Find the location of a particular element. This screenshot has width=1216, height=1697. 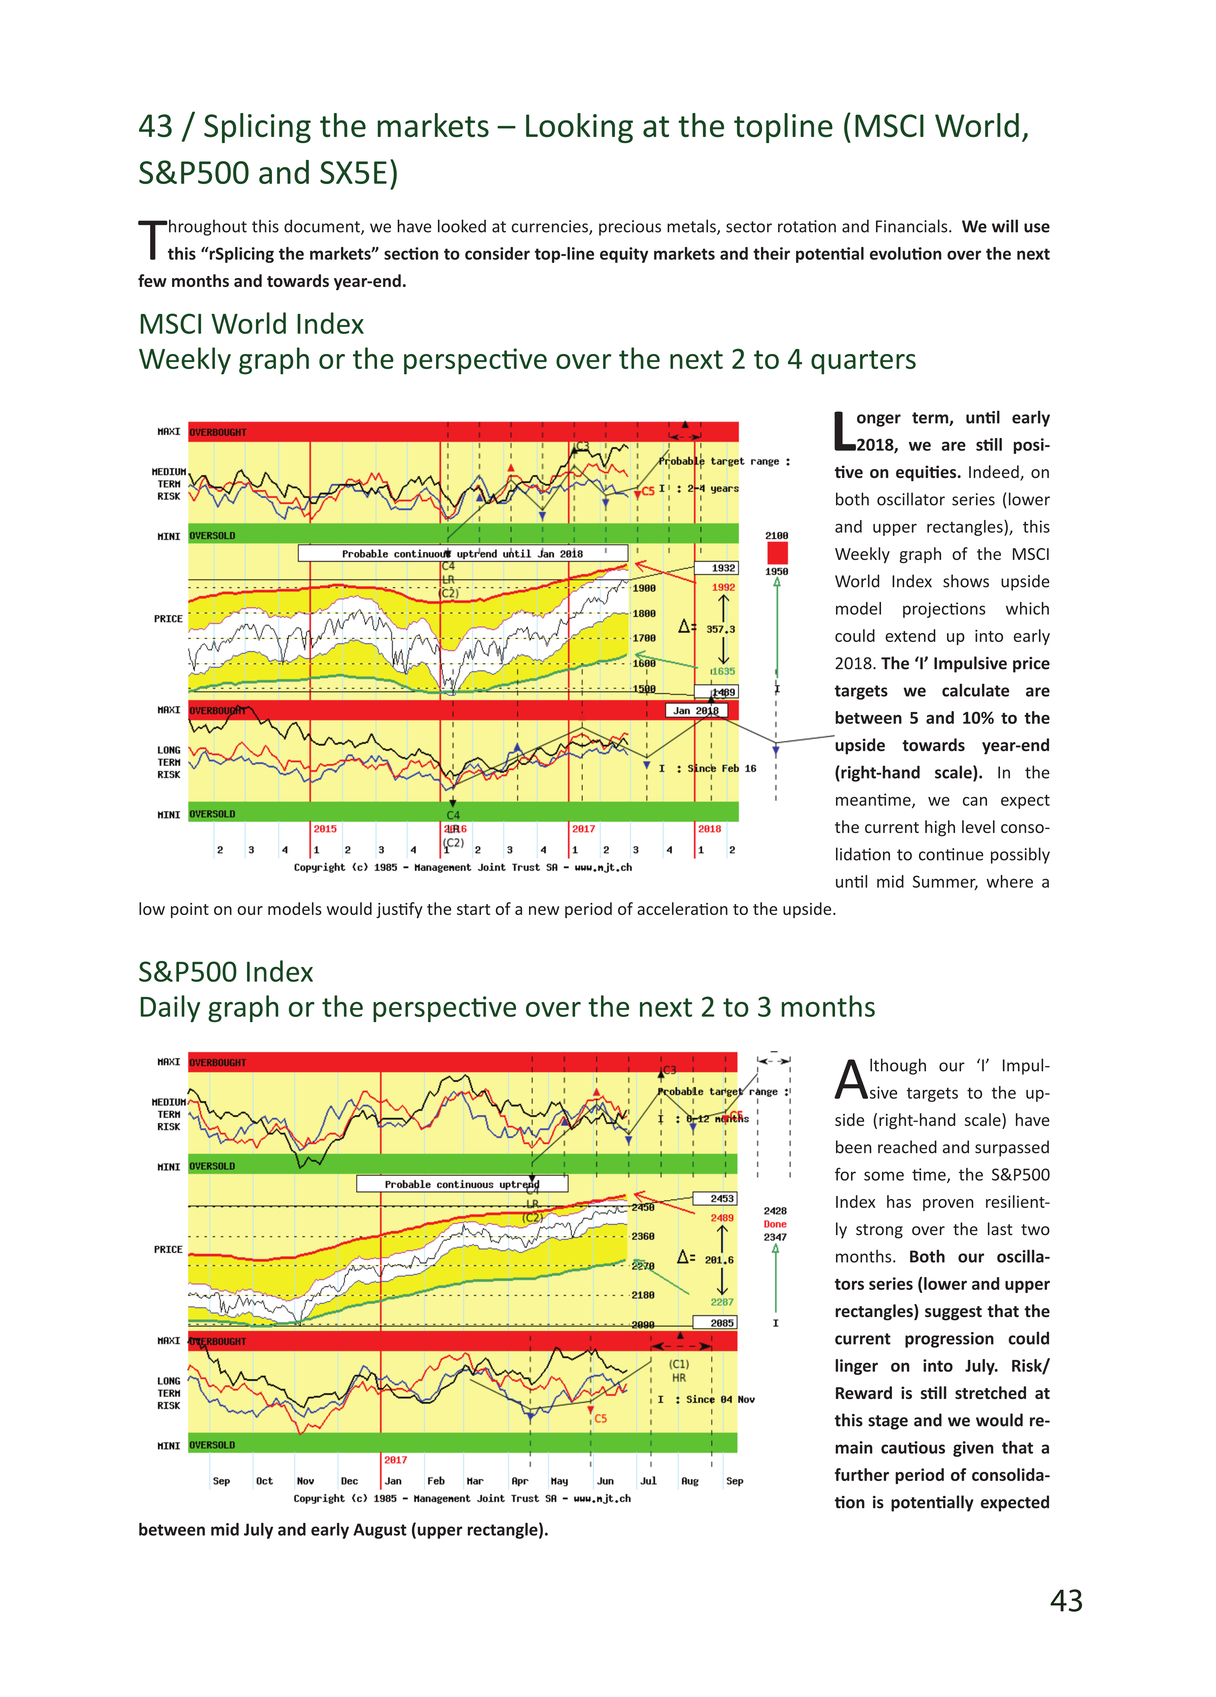

August is located at coordinates (380, 1531).
